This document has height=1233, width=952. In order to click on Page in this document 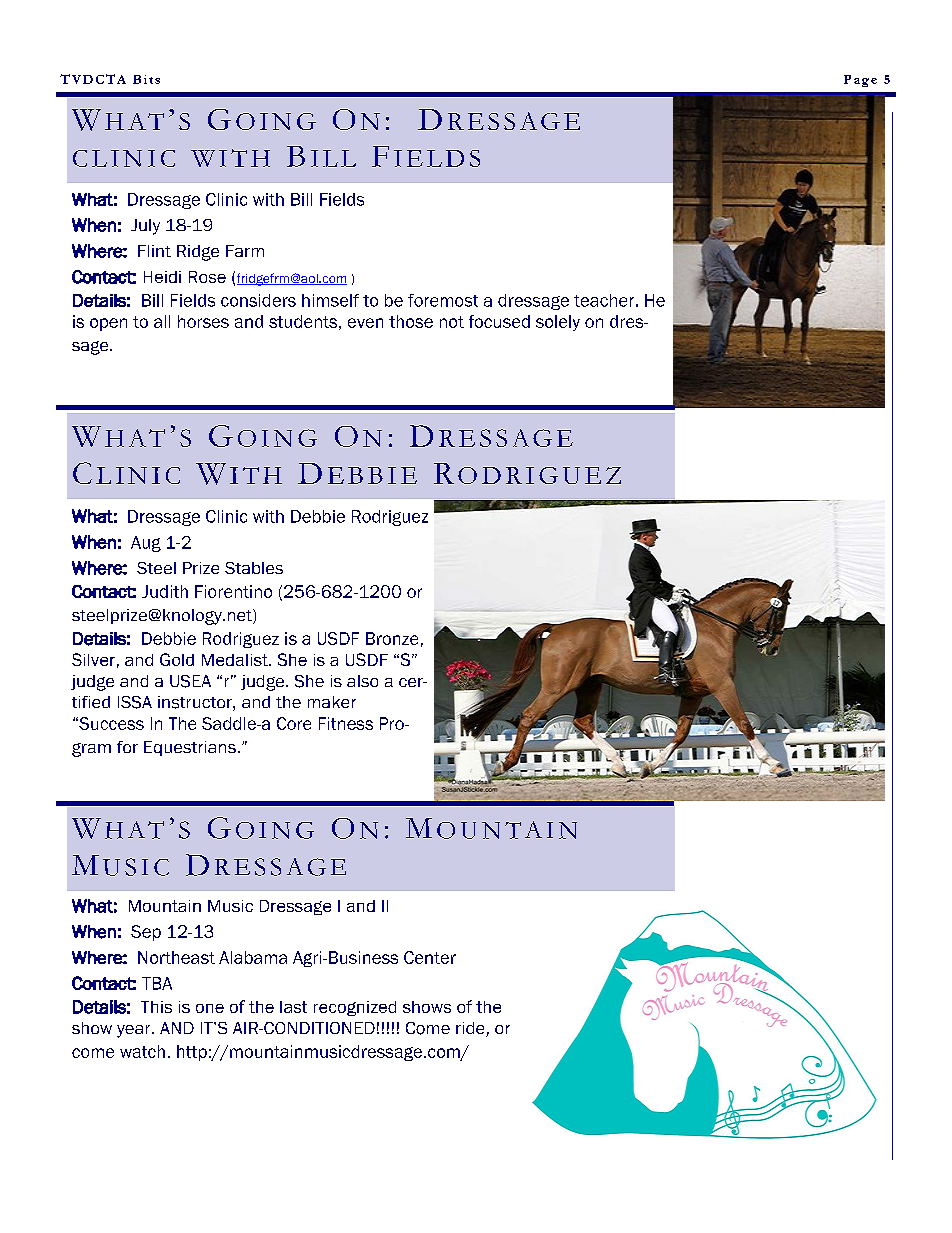, I will do `click(860, 81)`.
